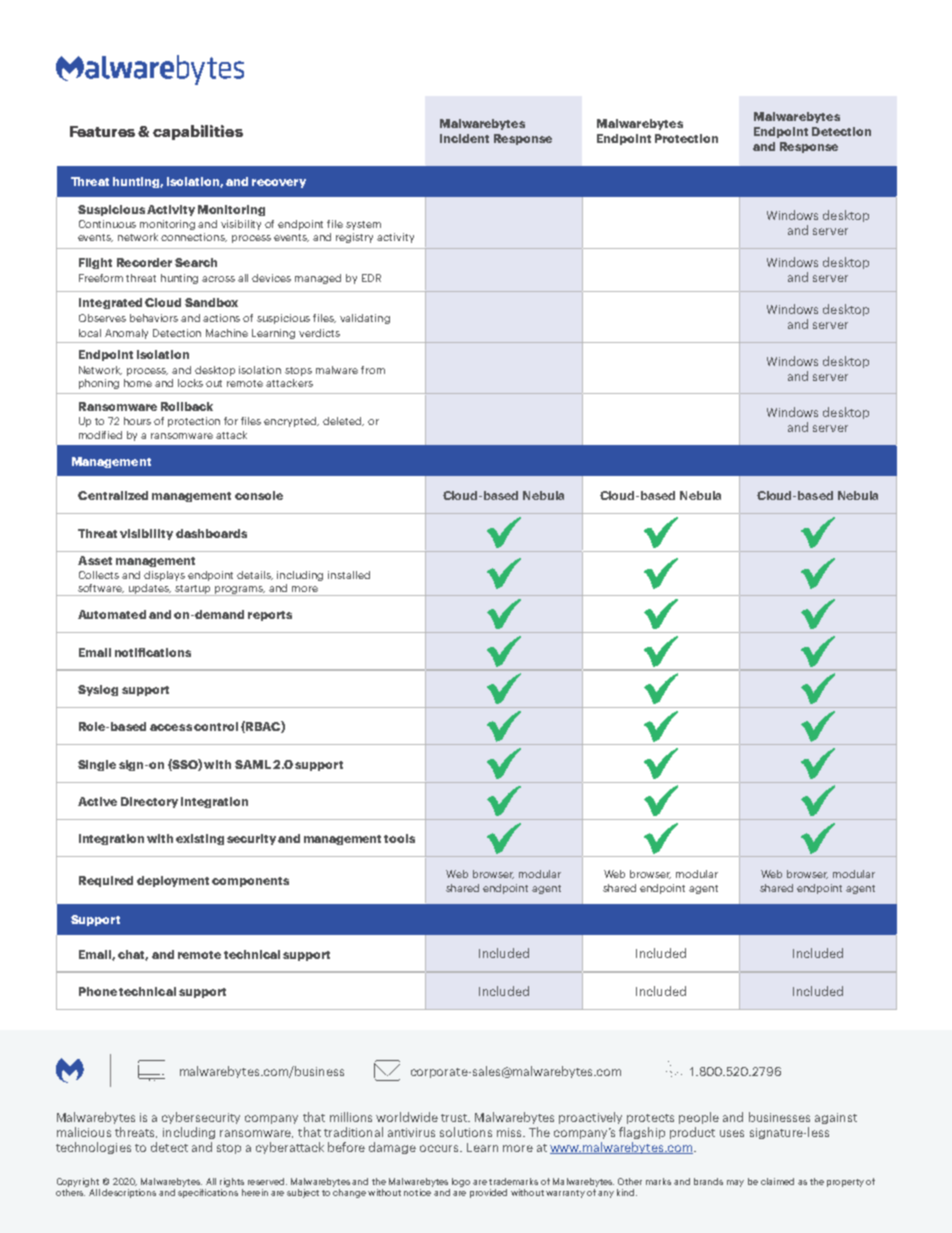 This document has width=952, height=1233. I want to click on Incident, so click(464, 138).
